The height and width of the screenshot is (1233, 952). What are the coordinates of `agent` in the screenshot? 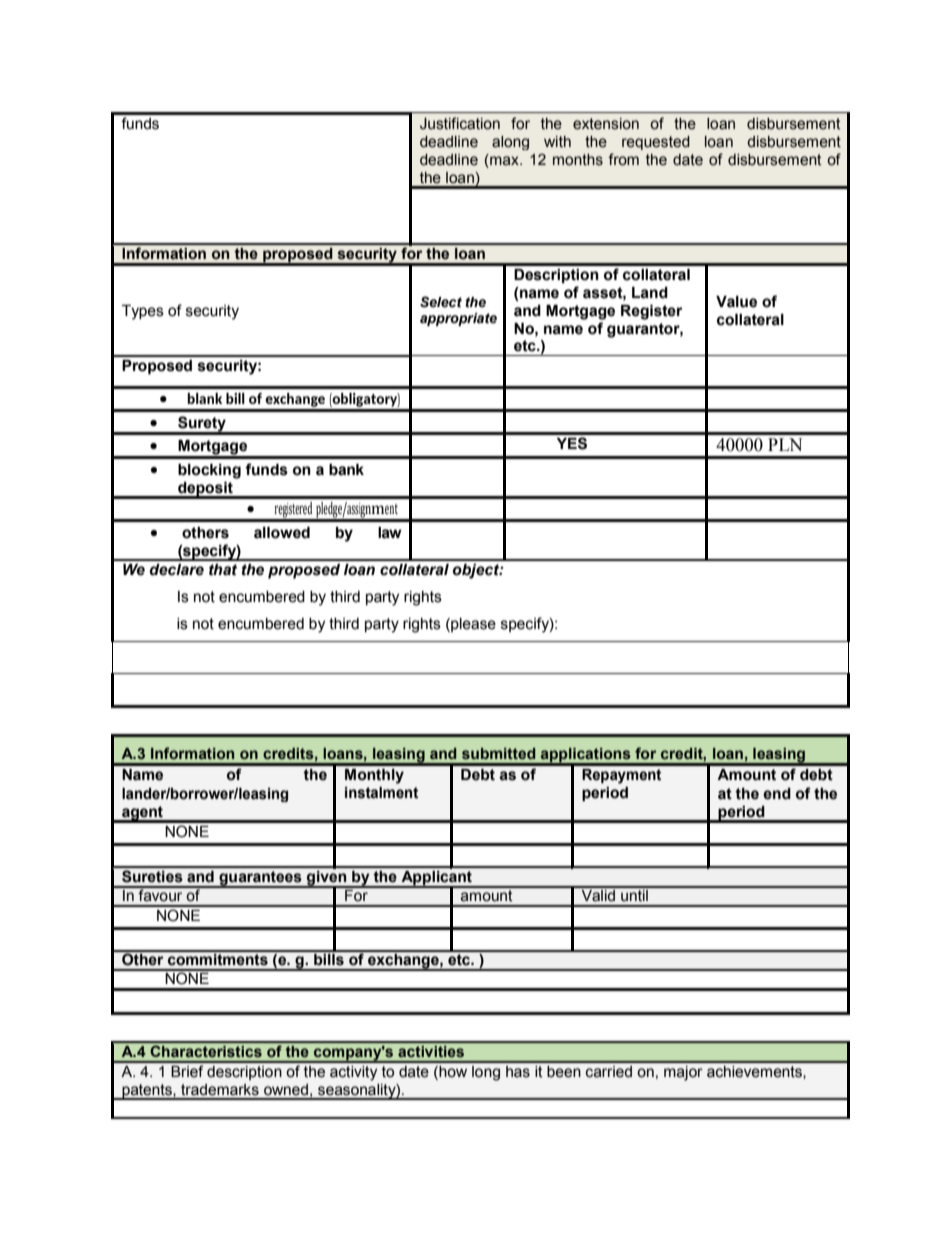 It's located at (142, 814).
